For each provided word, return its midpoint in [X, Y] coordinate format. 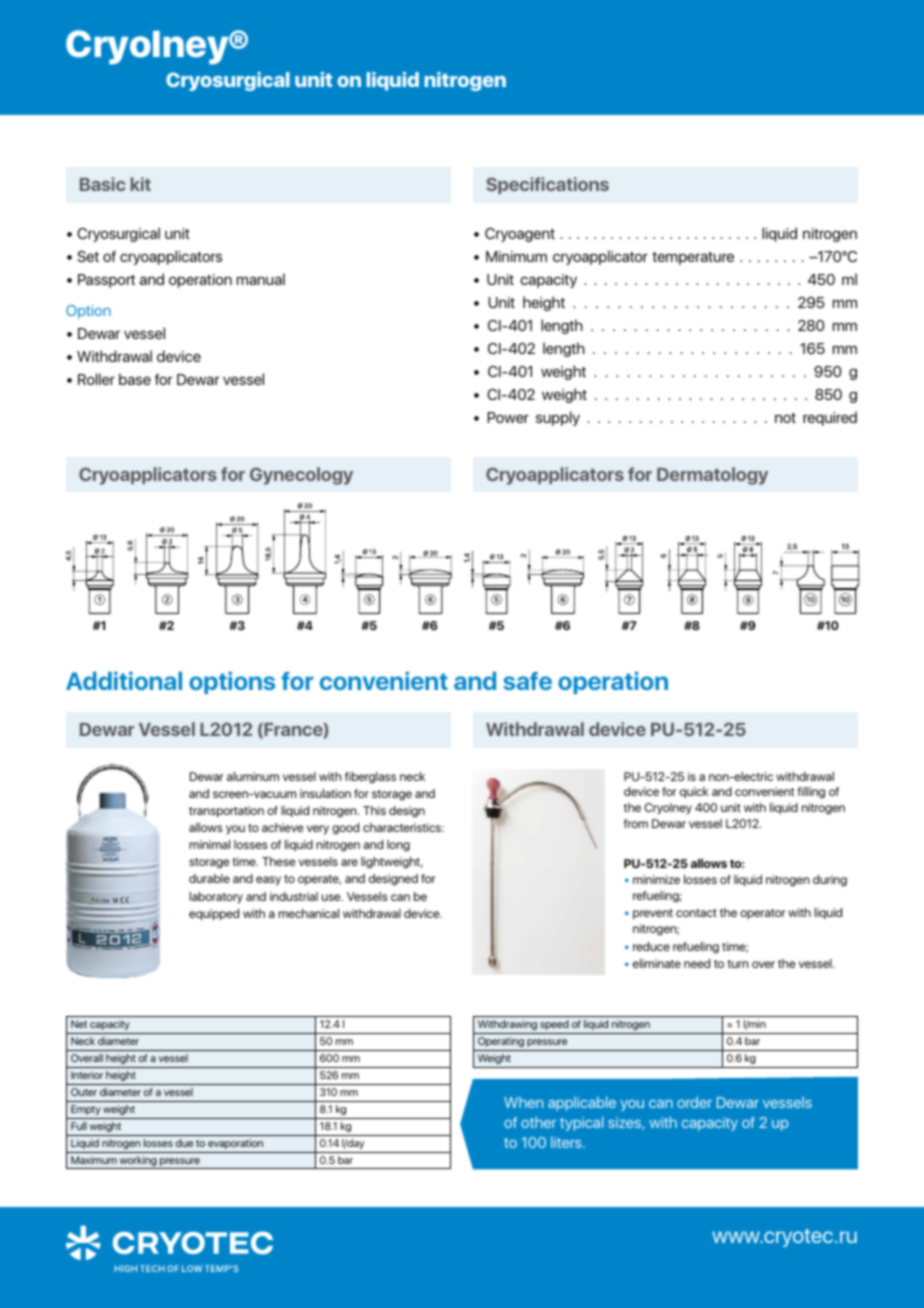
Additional [124, 680]
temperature [693, 258]
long [398, 846]
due [184, 1143]
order [694, 1102]
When [523, 1102]
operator [762, 914]
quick [694, 792]
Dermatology [712, 476]
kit [141, 184]
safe [527, 681]
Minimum [516, 256]
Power [508, 417]
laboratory [216, 898]
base [135, 379]
